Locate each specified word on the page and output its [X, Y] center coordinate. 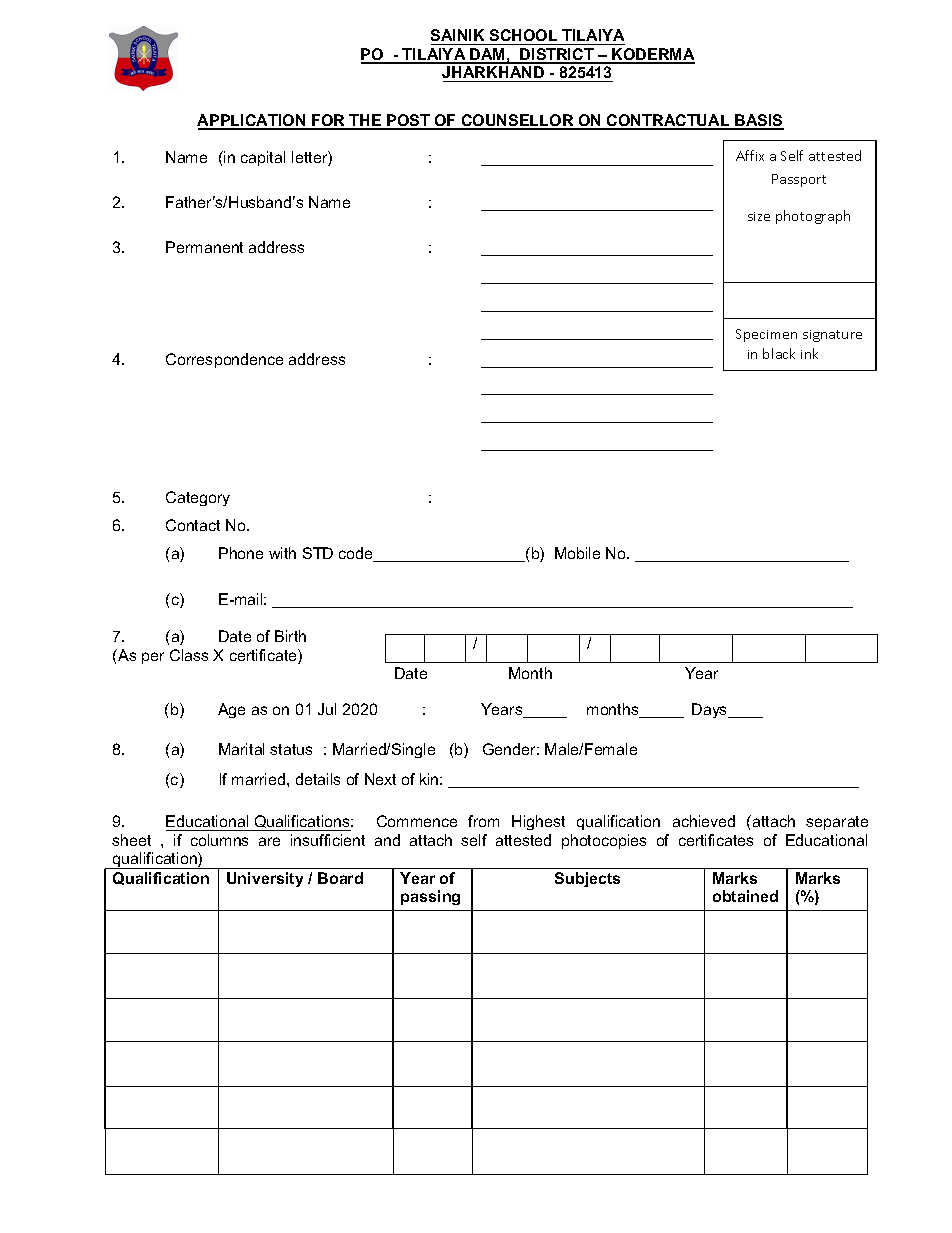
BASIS [758, 121]
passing [430, 897]
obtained [745, 896]
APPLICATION [252, 121]
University [265, 879]
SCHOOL [523, 37]
